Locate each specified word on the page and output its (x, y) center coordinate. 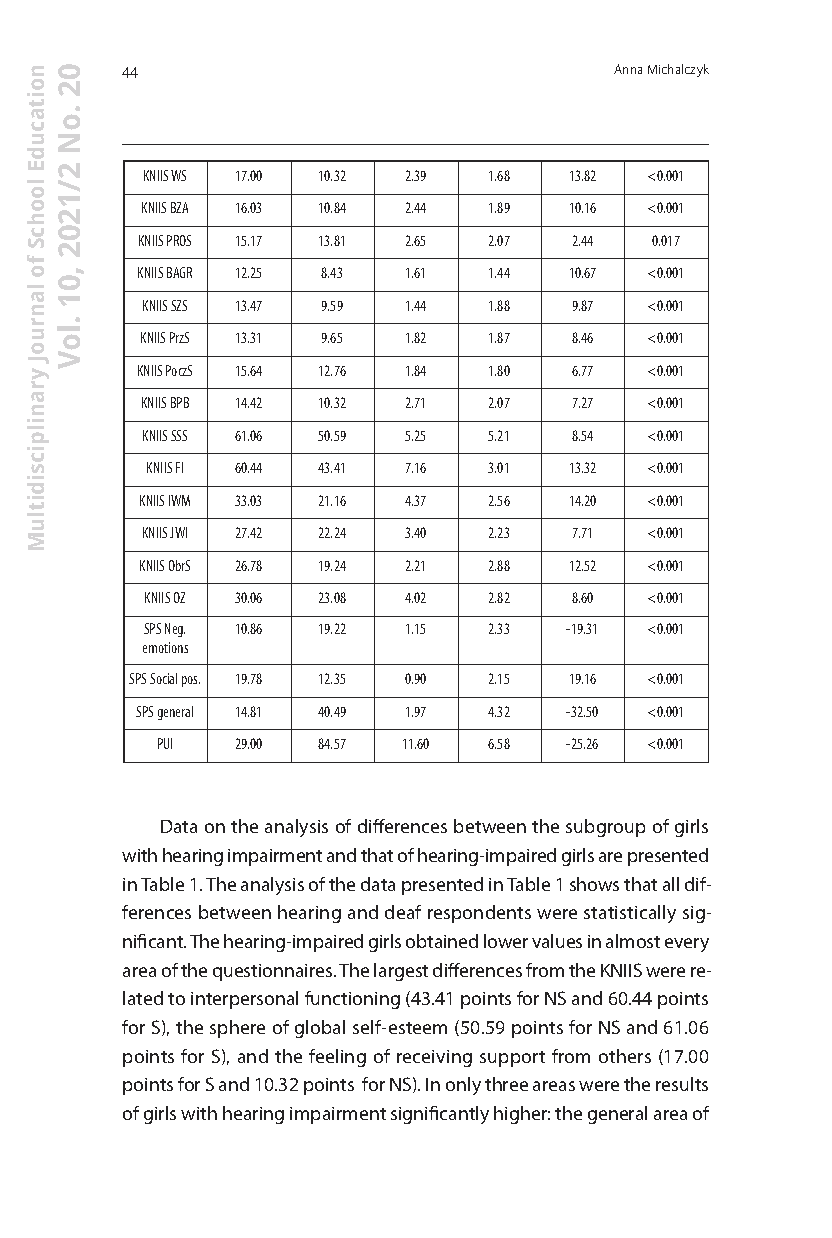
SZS (179, 305)
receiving (434, 1058)
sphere (237, 1029)
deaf (403, 912)
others (625, 1056)
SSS (179, 435)
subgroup (605, 828)
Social (163, 678)
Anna (628, 69)
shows (594, 884)
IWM (179, 500)
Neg (175, 630)
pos (191, 681)
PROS (179, 240)
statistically (630, 914)
